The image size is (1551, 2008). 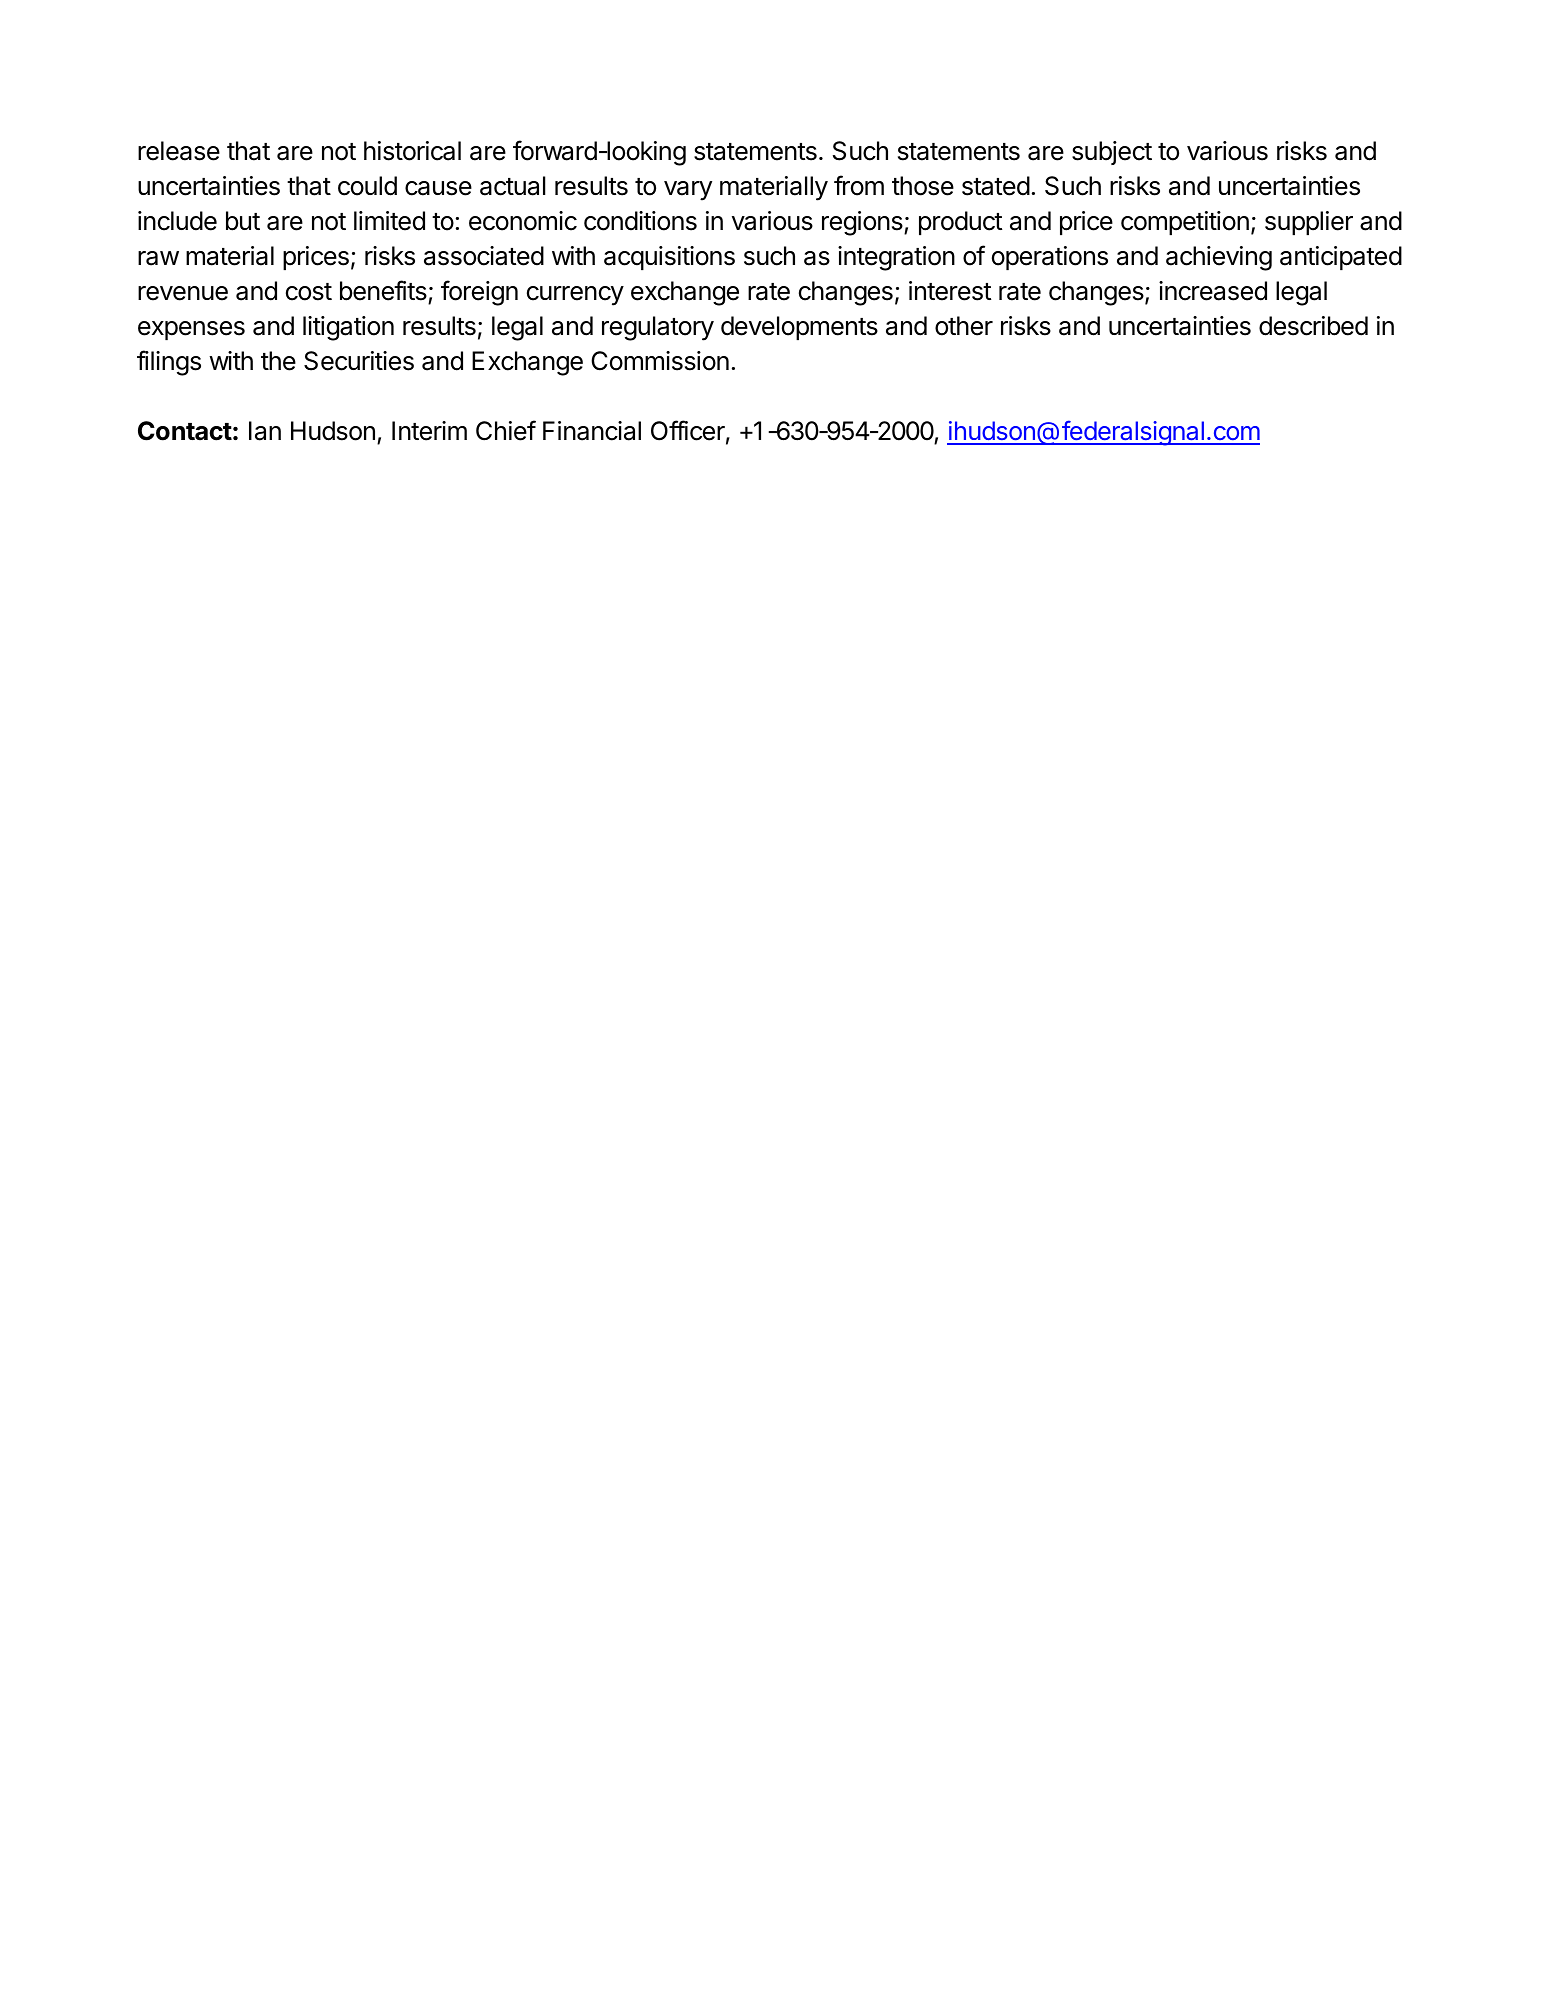 What do you see at coordinates (243, 221) in the image?
I see `but` at bounding box center [243, 221].
